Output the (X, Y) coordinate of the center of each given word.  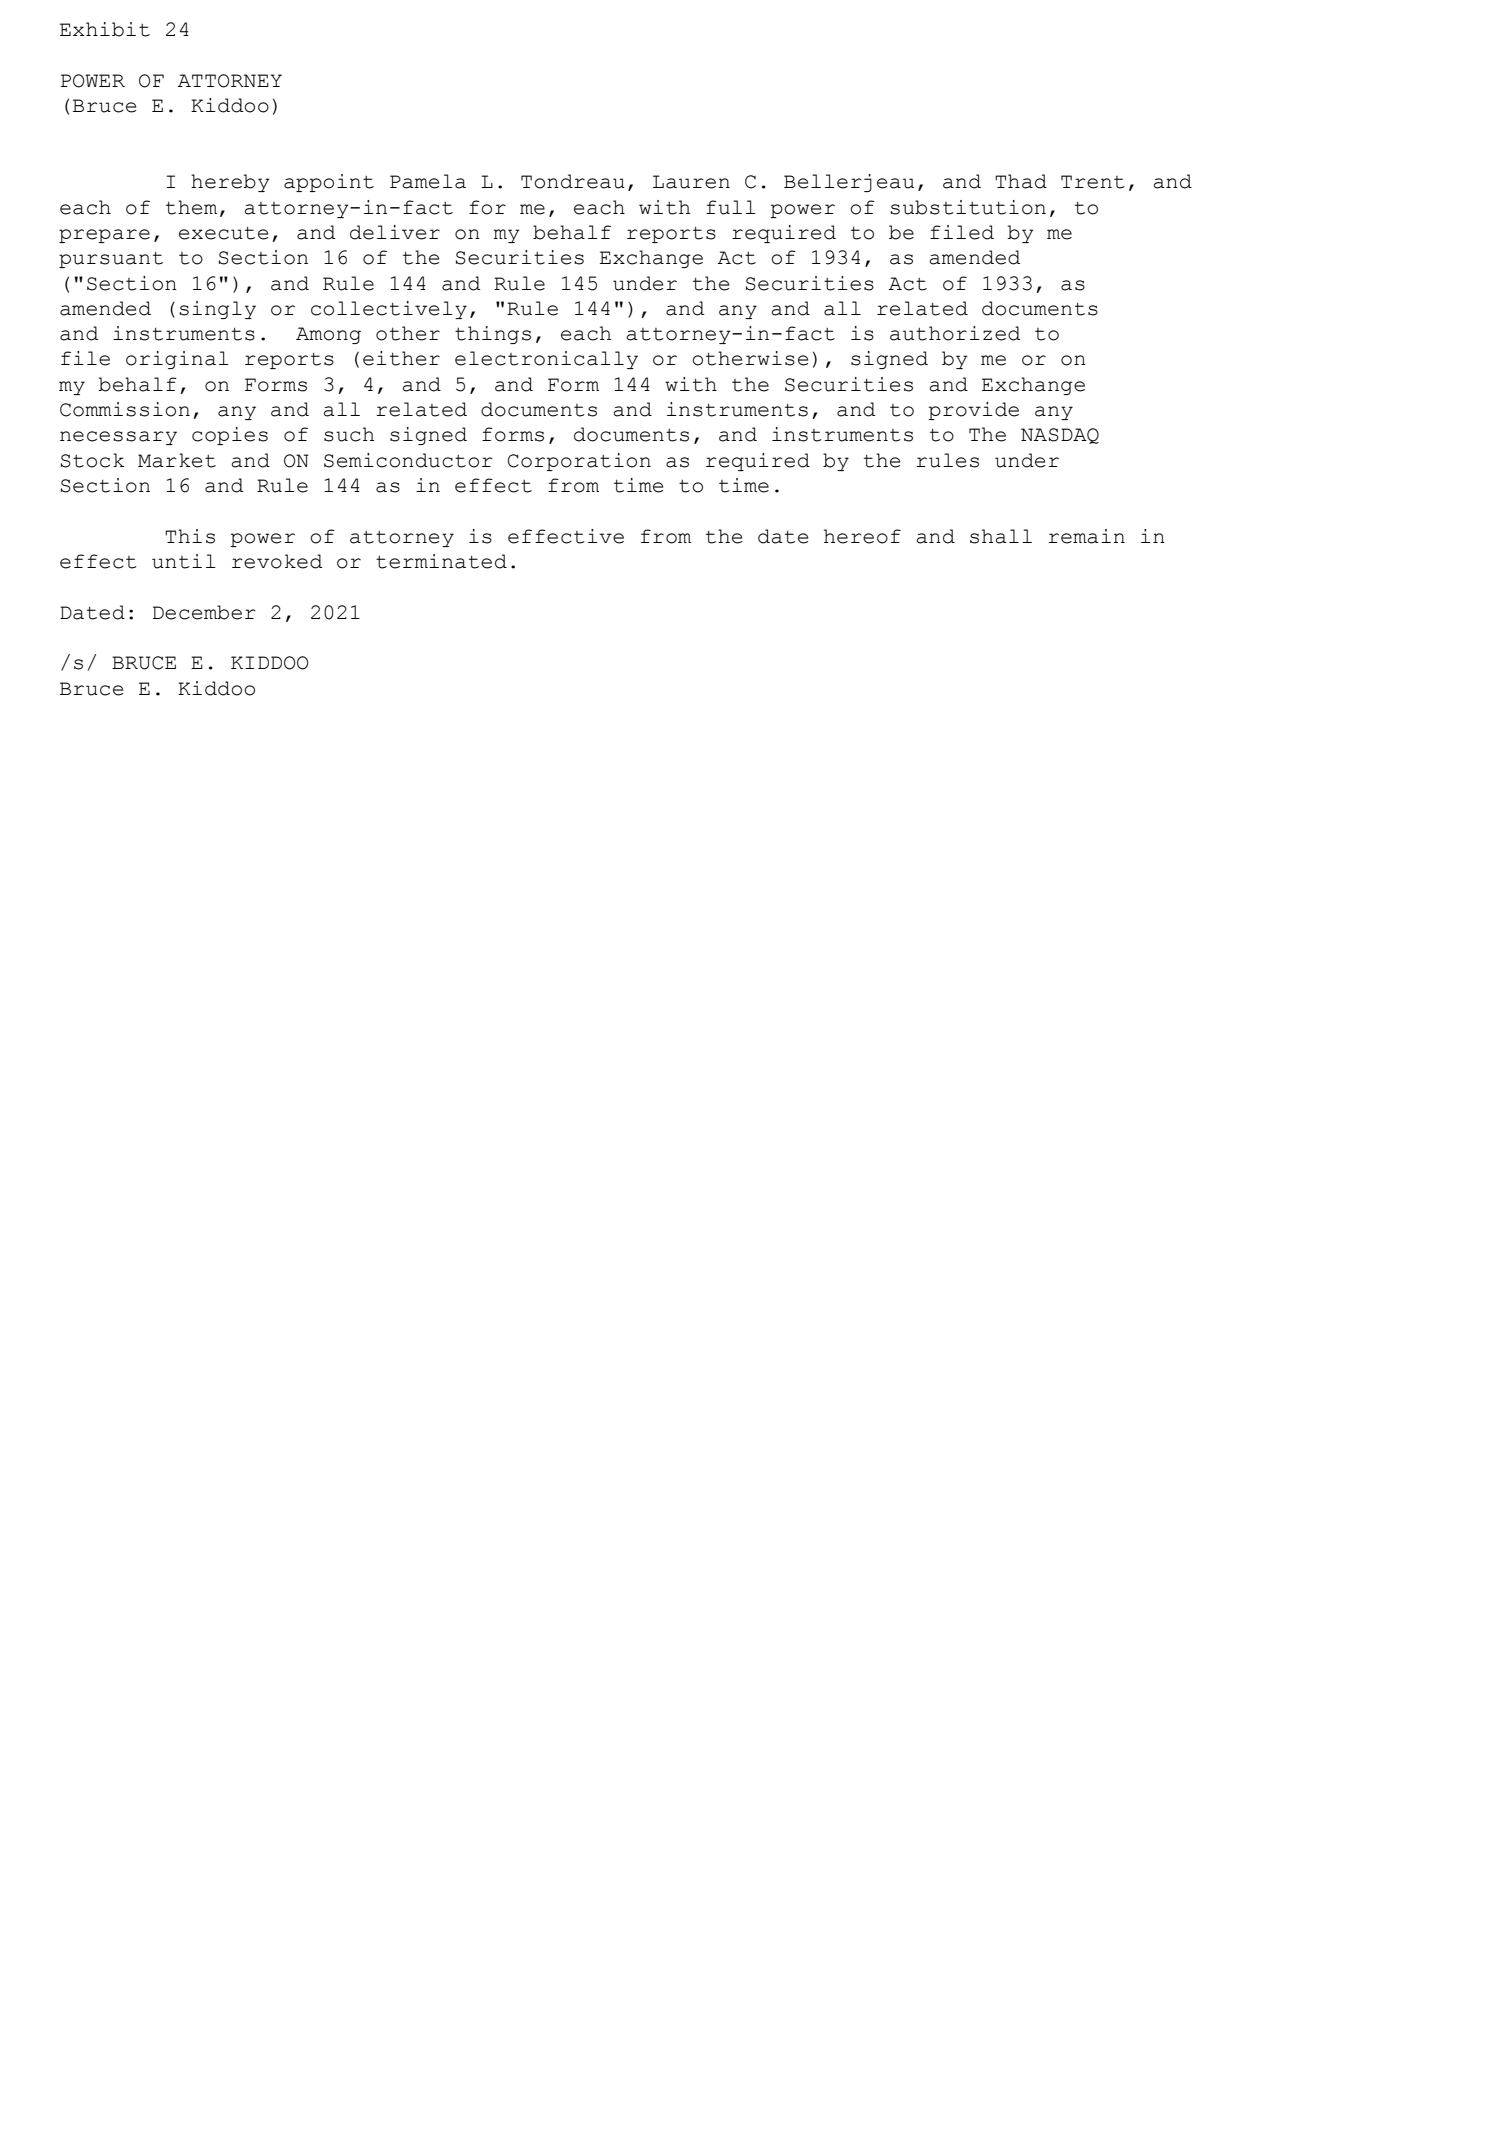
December (204, 612)
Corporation (579, 462)
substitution (968, 207)
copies (230, 436)
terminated (441, 561)
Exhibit (105, 29)
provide (973, 411)
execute (223, 233)
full (731, 207)
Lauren (691, 182)
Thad (1021, 181)
